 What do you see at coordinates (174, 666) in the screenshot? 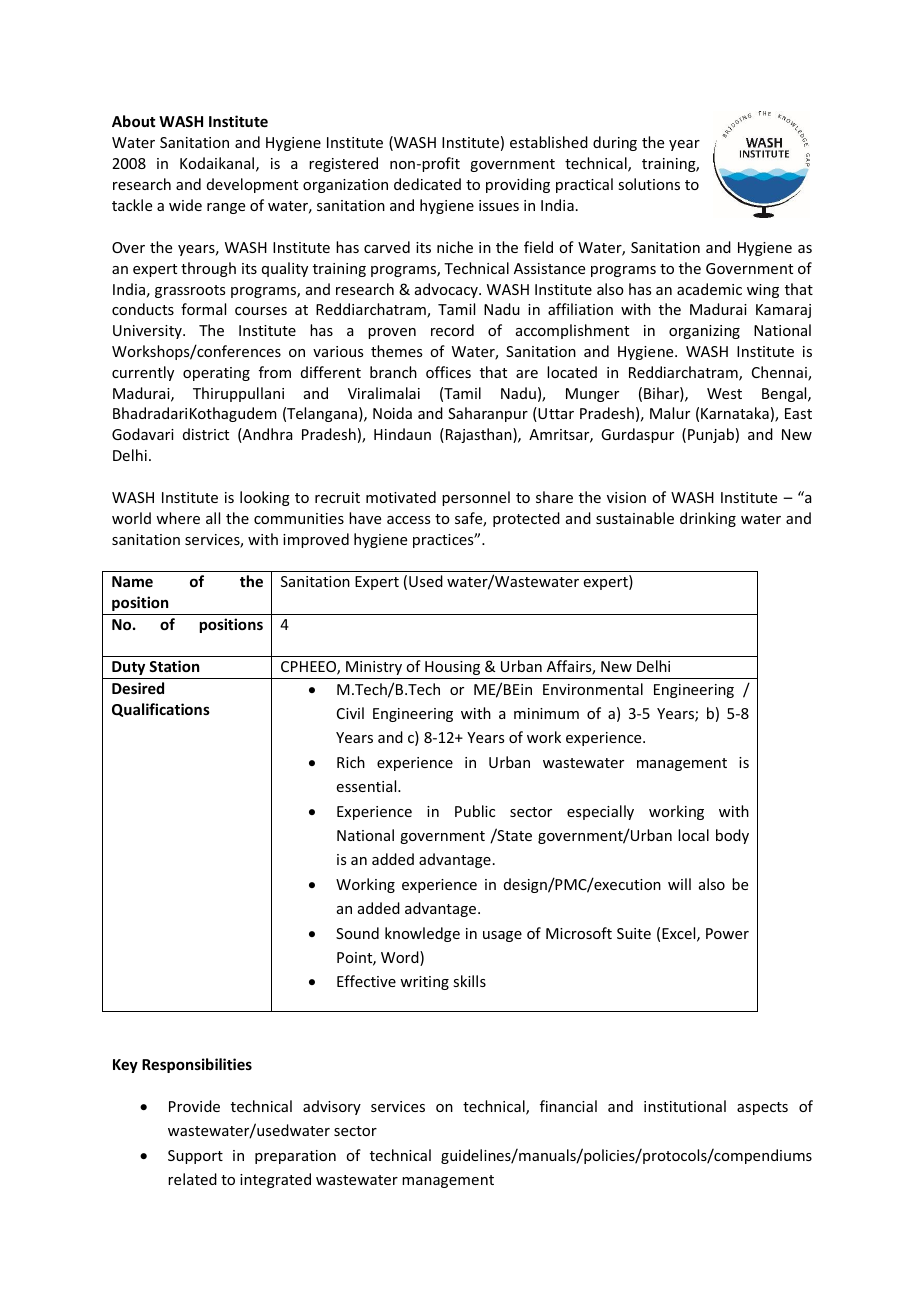
I see `Station` at bounding box center [174, 666].
